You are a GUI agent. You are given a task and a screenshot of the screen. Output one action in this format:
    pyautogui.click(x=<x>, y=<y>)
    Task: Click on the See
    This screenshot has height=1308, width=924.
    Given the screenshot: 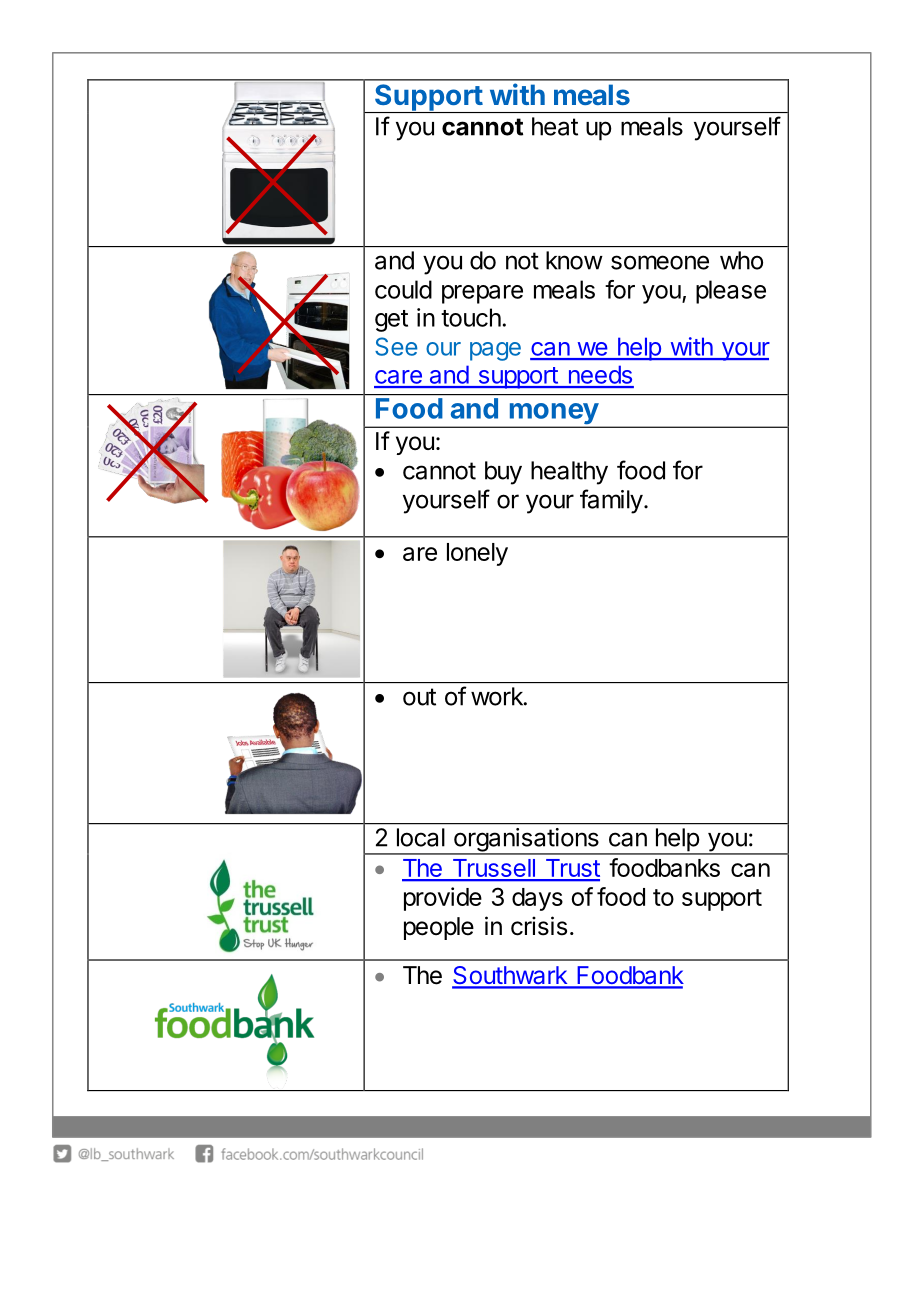 What is the action you would take?
    pyautogui.click(x=396, y=346)
